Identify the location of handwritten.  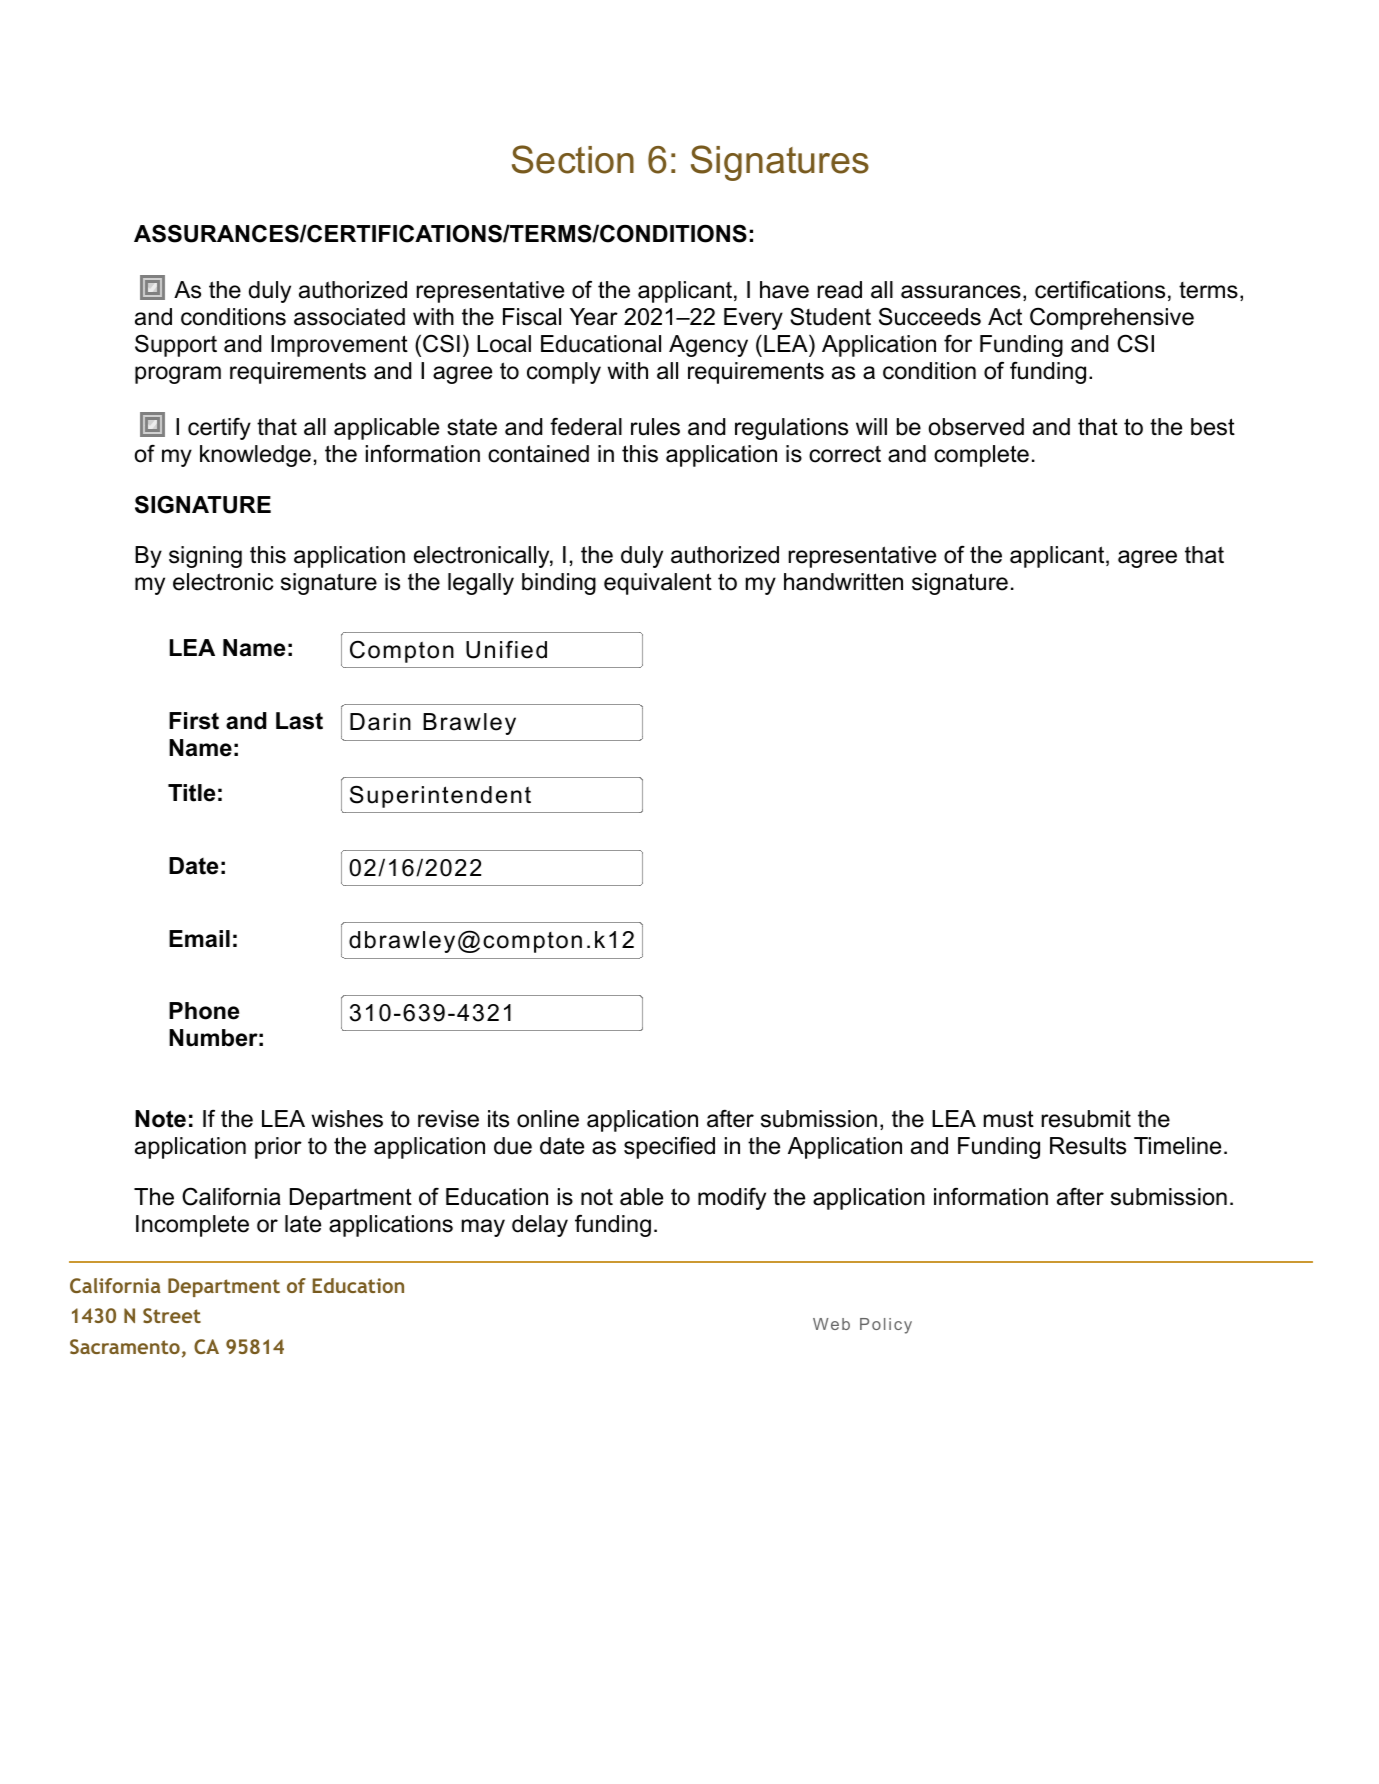
(843, 582).
